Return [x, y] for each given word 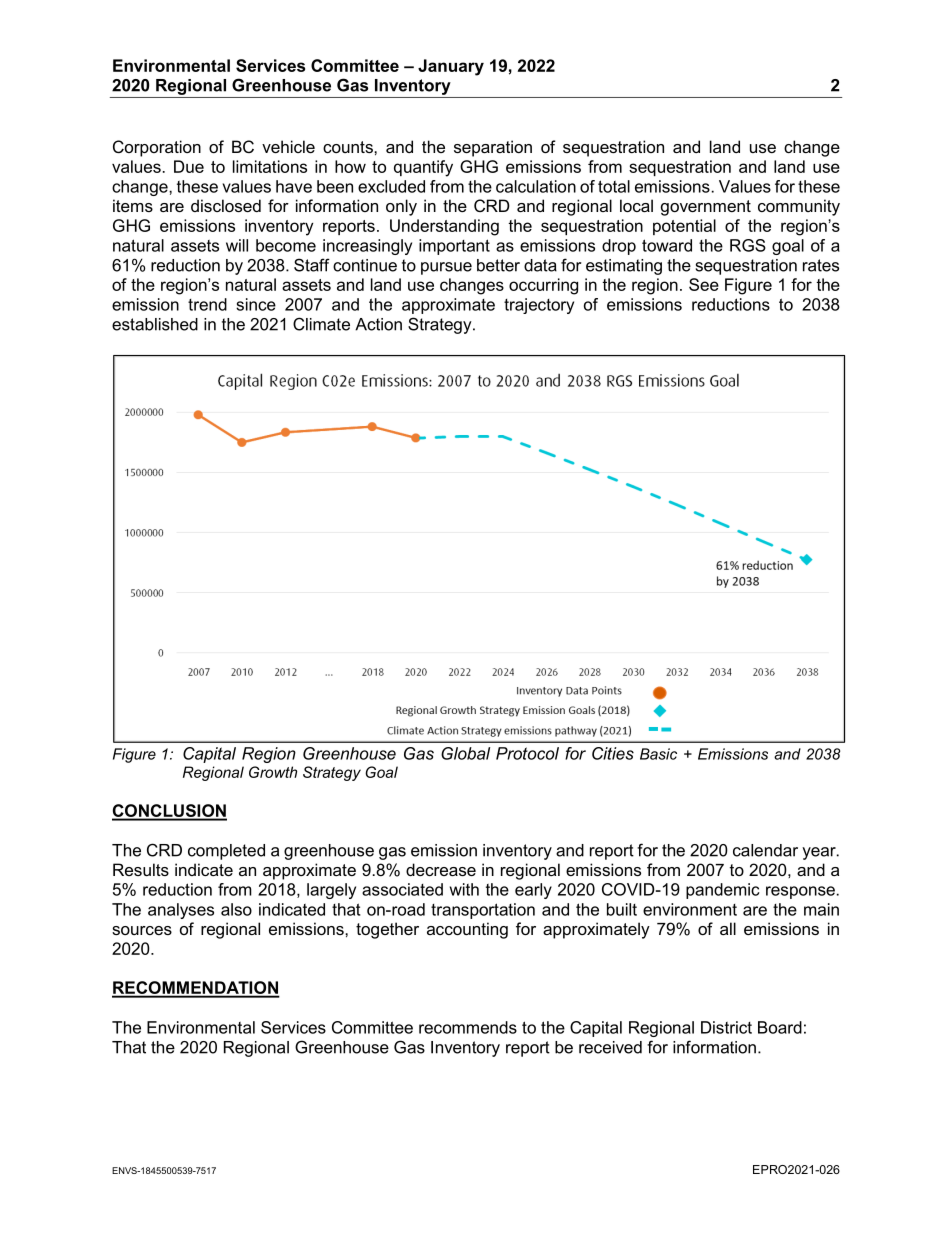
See [704, 284]
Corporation [157, 148]
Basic [658, 754]
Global [465, 753]
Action [378, 324]
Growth [273, 772]
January [451, 67]
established [155, 324]
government [706, 208]
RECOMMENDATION [196, 989]
